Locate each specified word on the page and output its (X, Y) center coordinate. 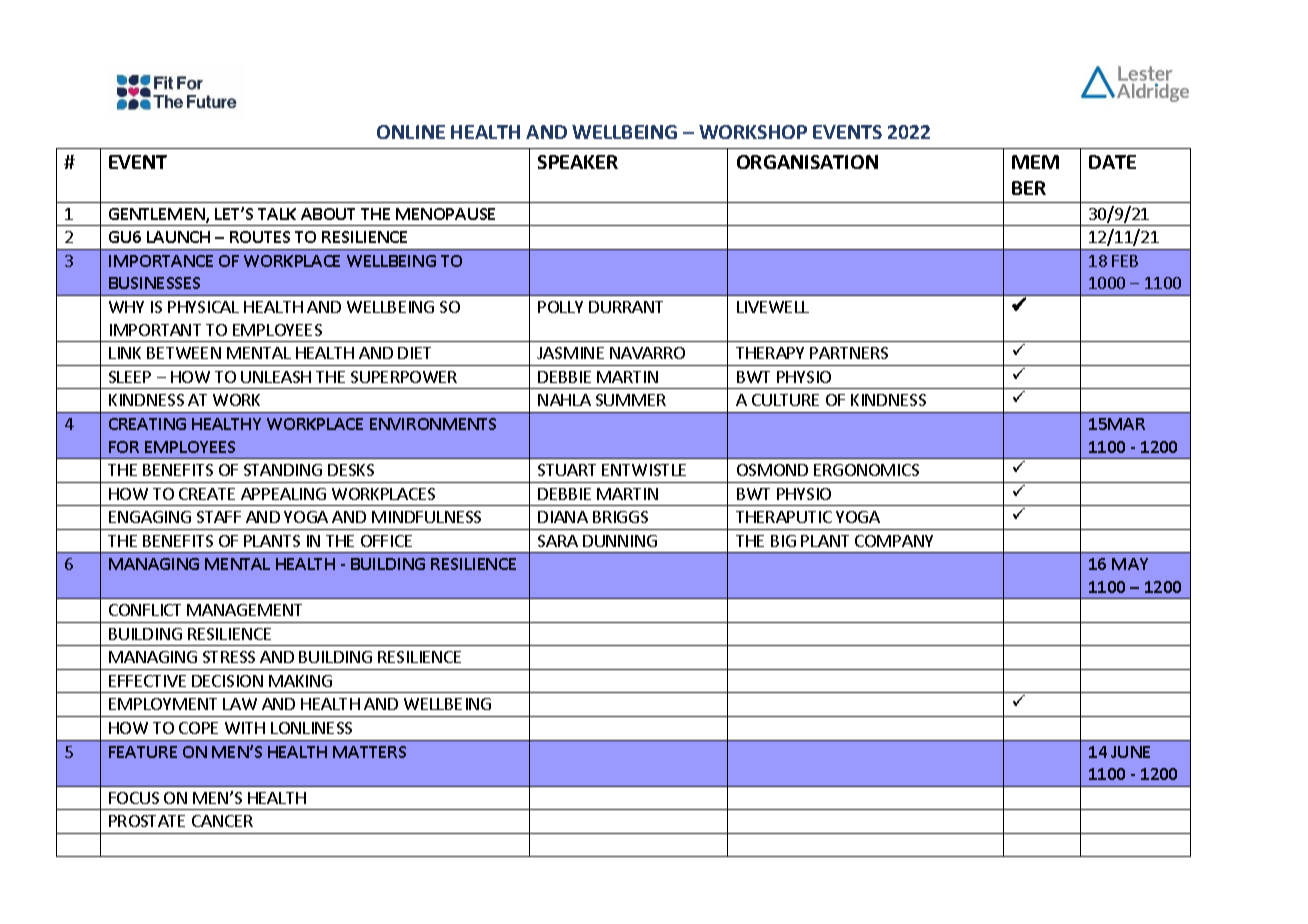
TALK (277, 214)
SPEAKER (578, 162)
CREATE (207, 494)
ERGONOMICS (866, 470)
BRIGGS (620, 517)
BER (1029, 188)
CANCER (222, 821)
